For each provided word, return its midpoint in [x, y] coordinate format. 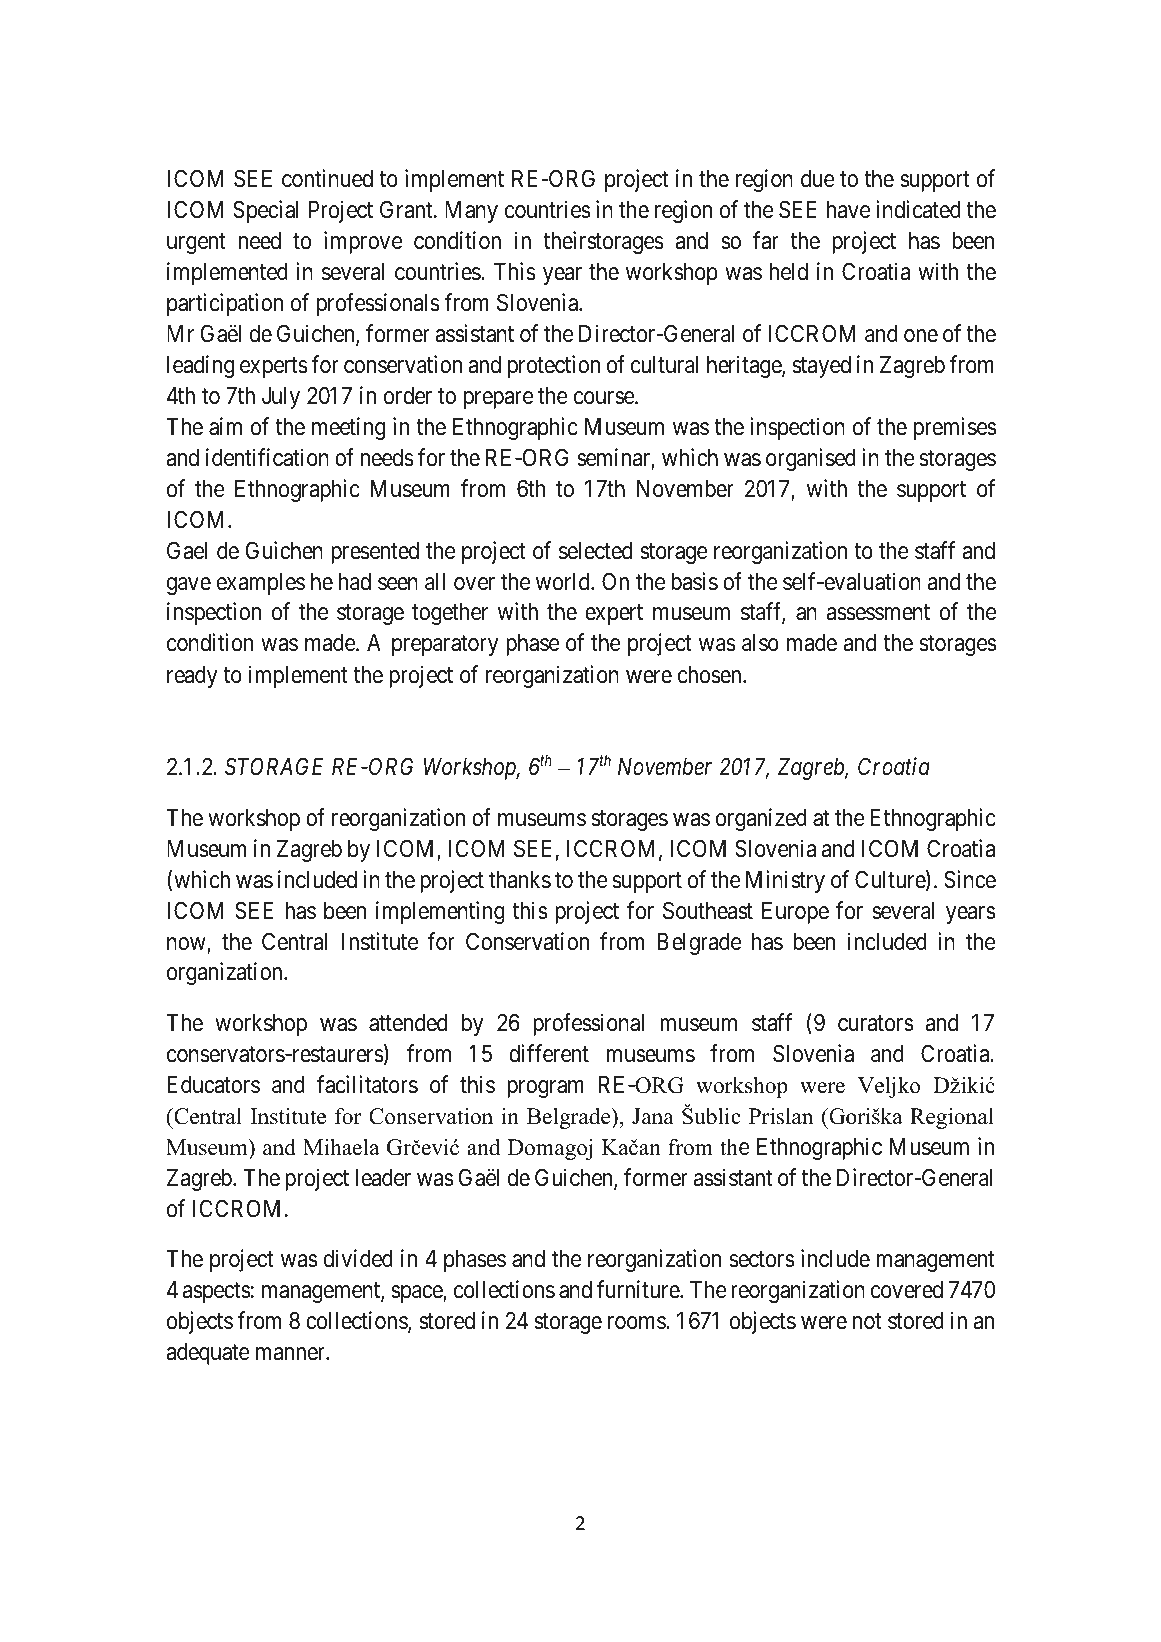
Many [471, 212]
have [848, 210]
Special [265, 211]
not [867, 1322]
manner [291, 1354]
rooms [637, 1323]
